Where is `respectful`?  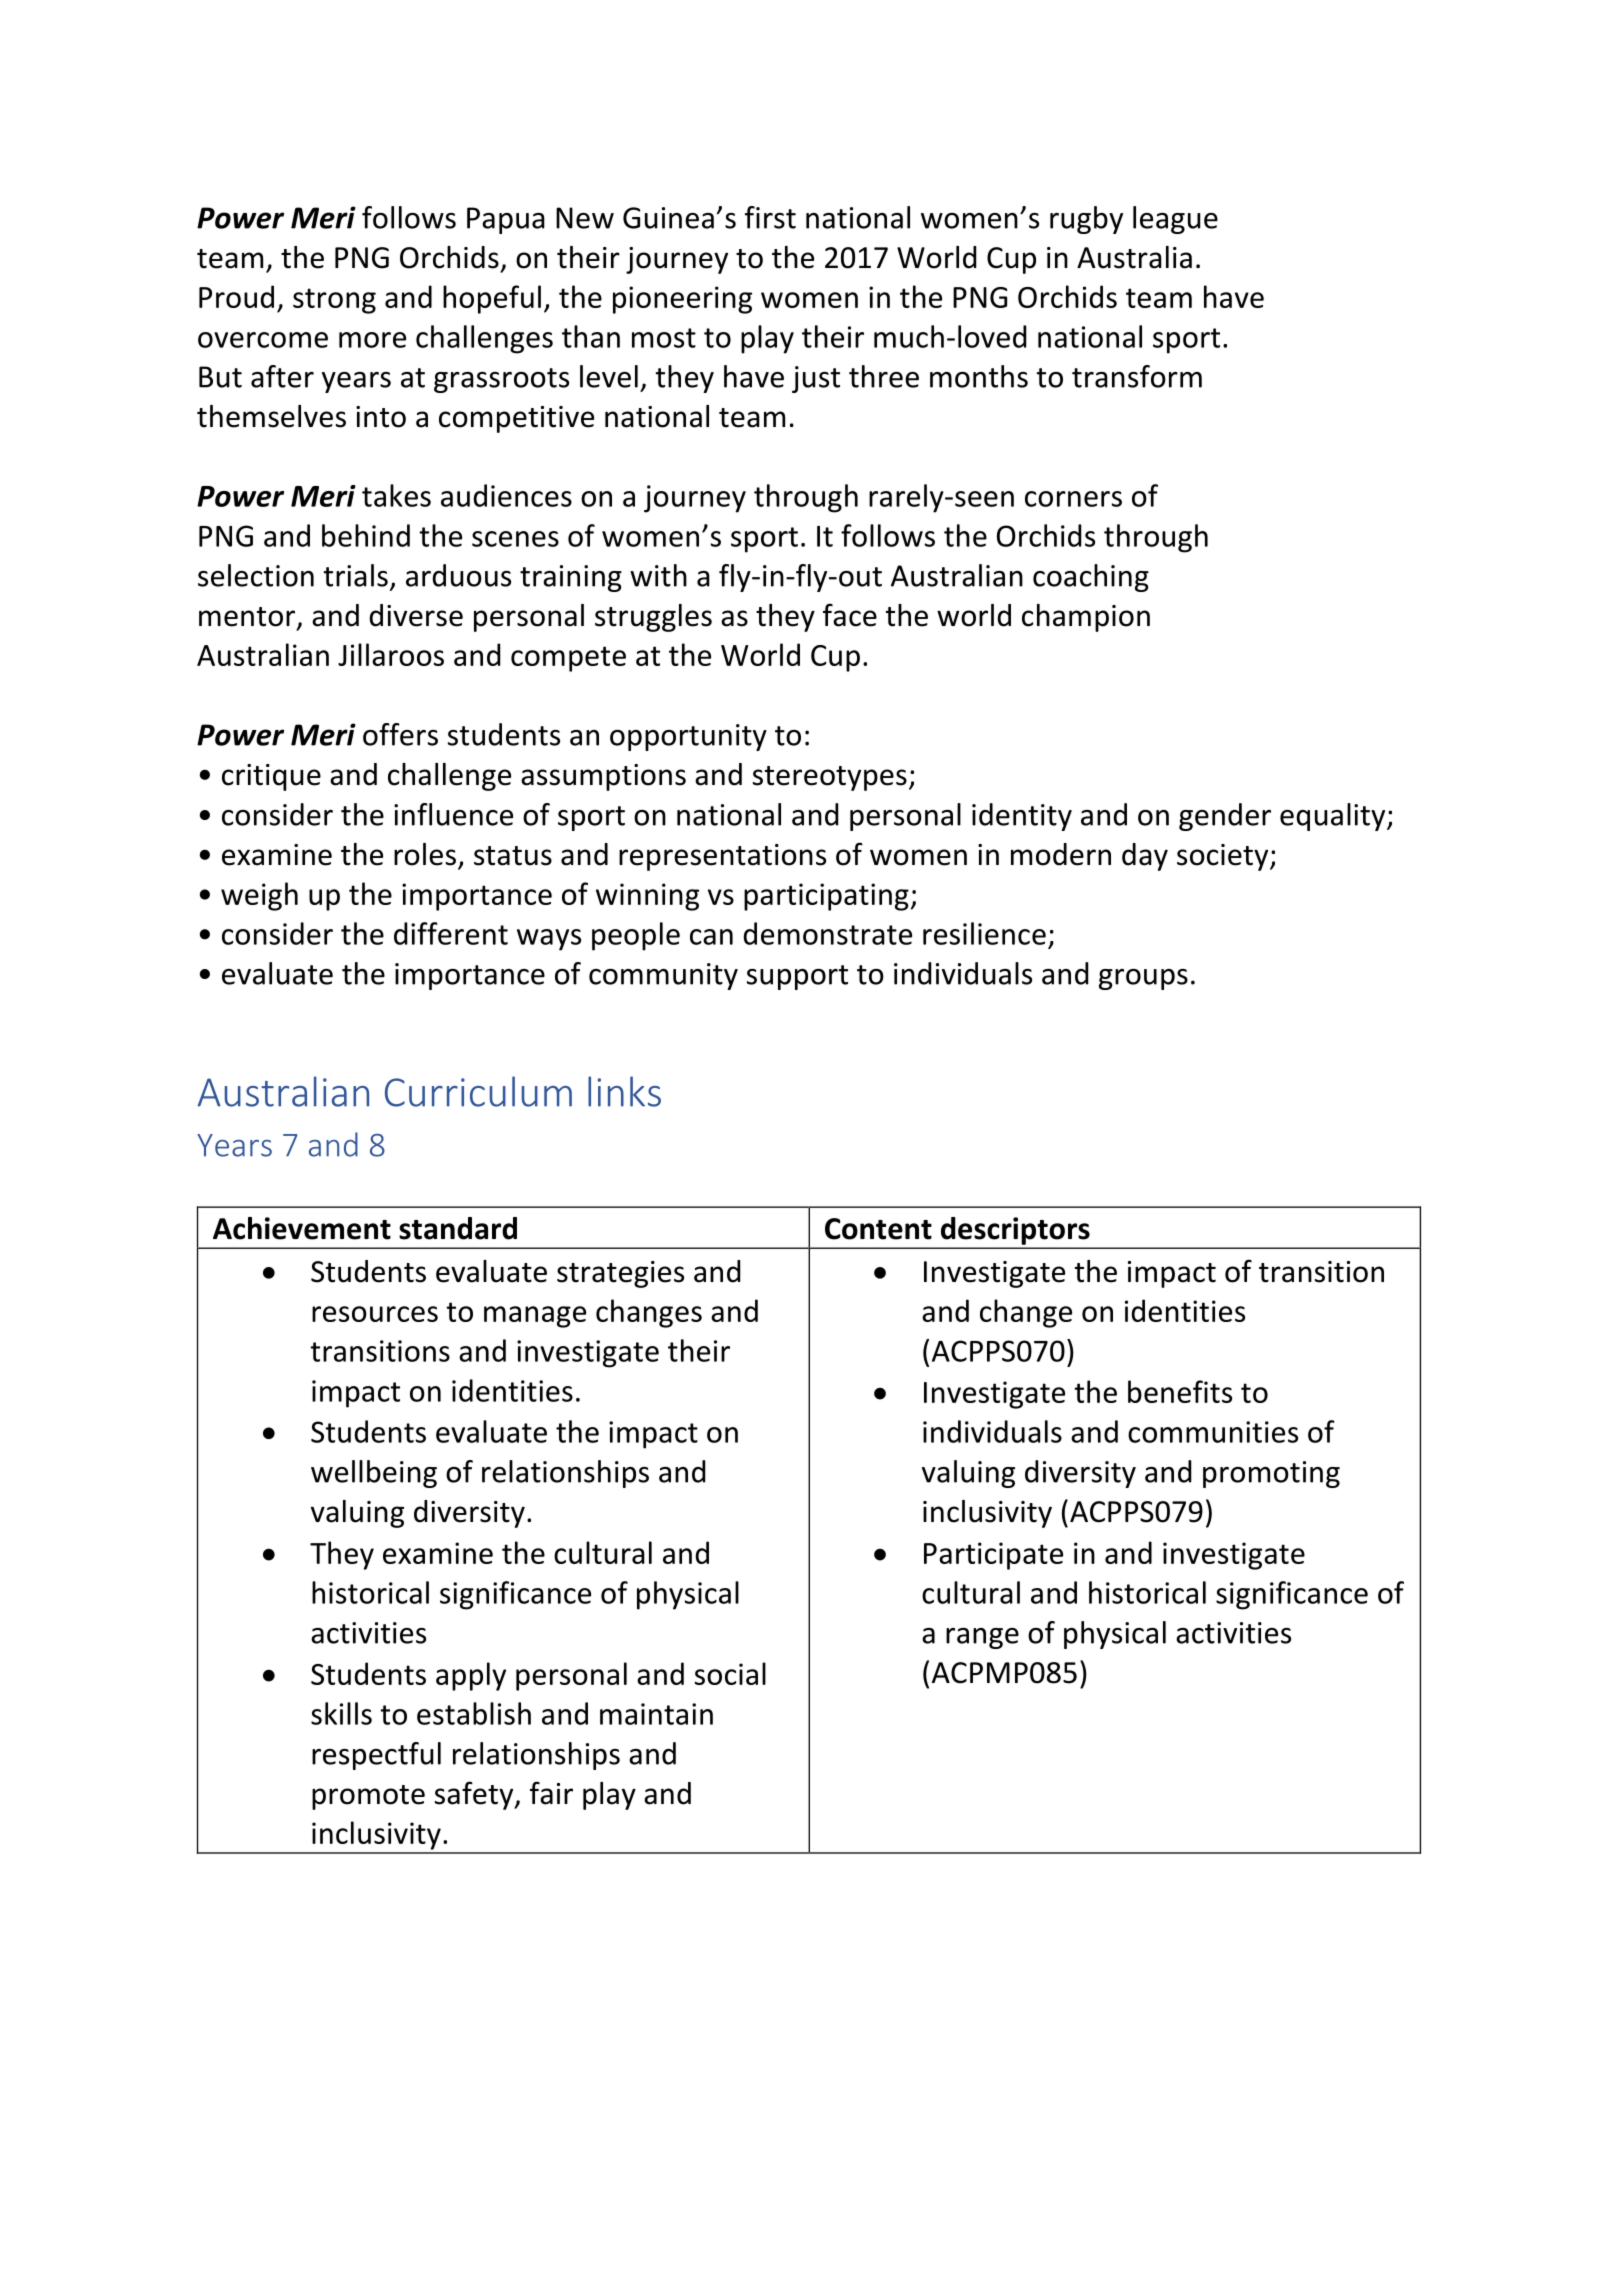
respectful is located at coordinates (376, 1756).
